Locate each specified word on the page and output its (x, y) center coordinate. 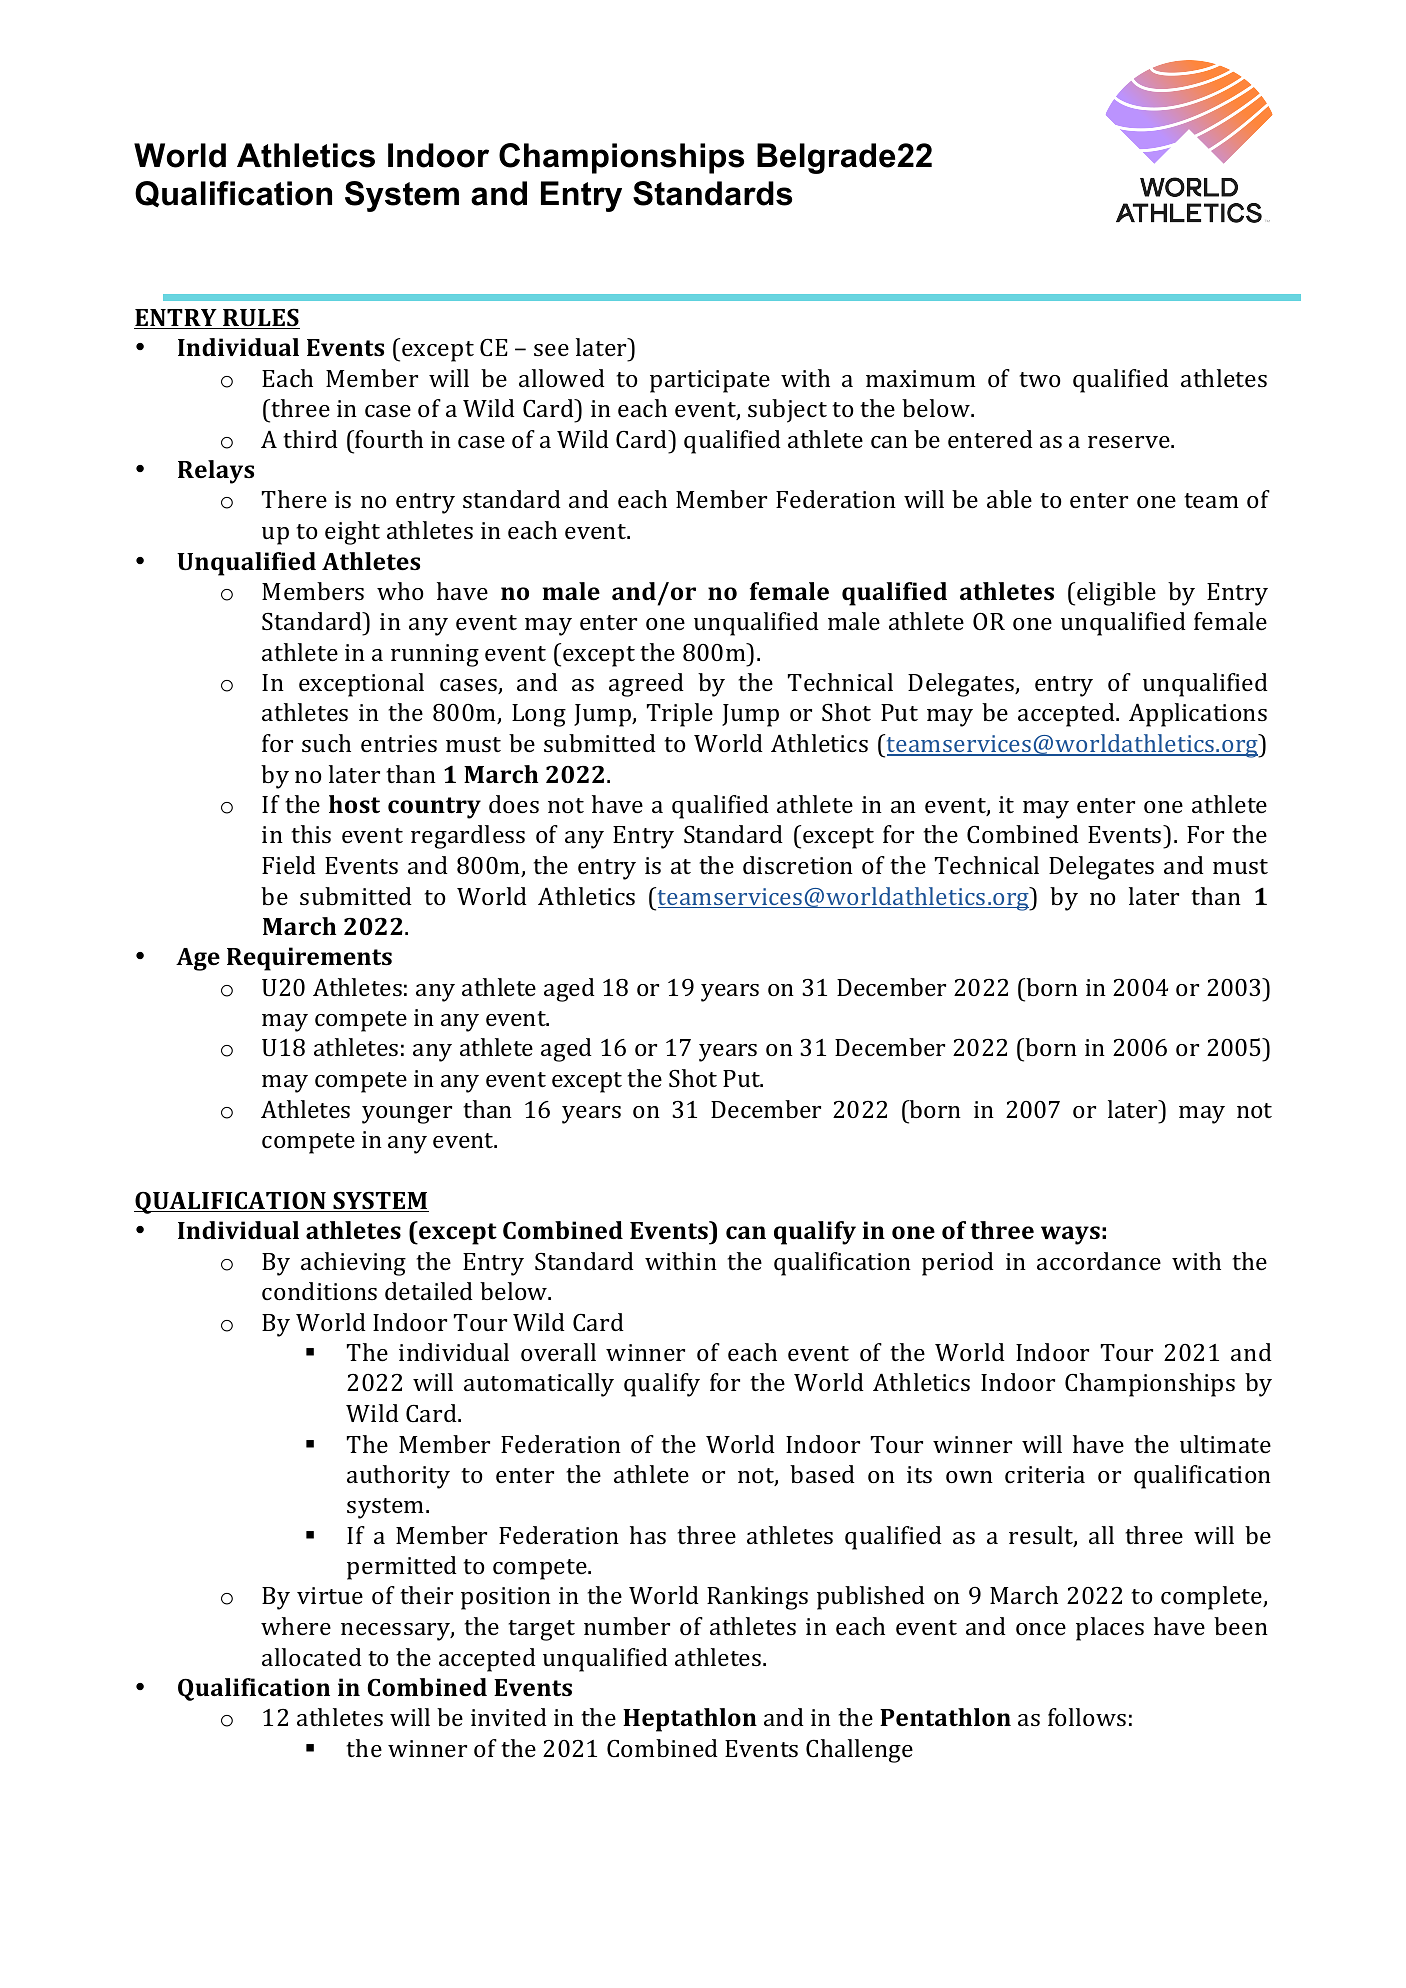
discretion (798, 865)
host (354, 804)
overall (558, 1352)
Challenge (859, 1751)
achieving (353, 1264)
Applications (1198, 715)
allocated (312, 1657)
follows (1087, 1717)
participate (710, 381)
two (1040, 379)
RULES (260, 319)
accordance (1099, 1261)
